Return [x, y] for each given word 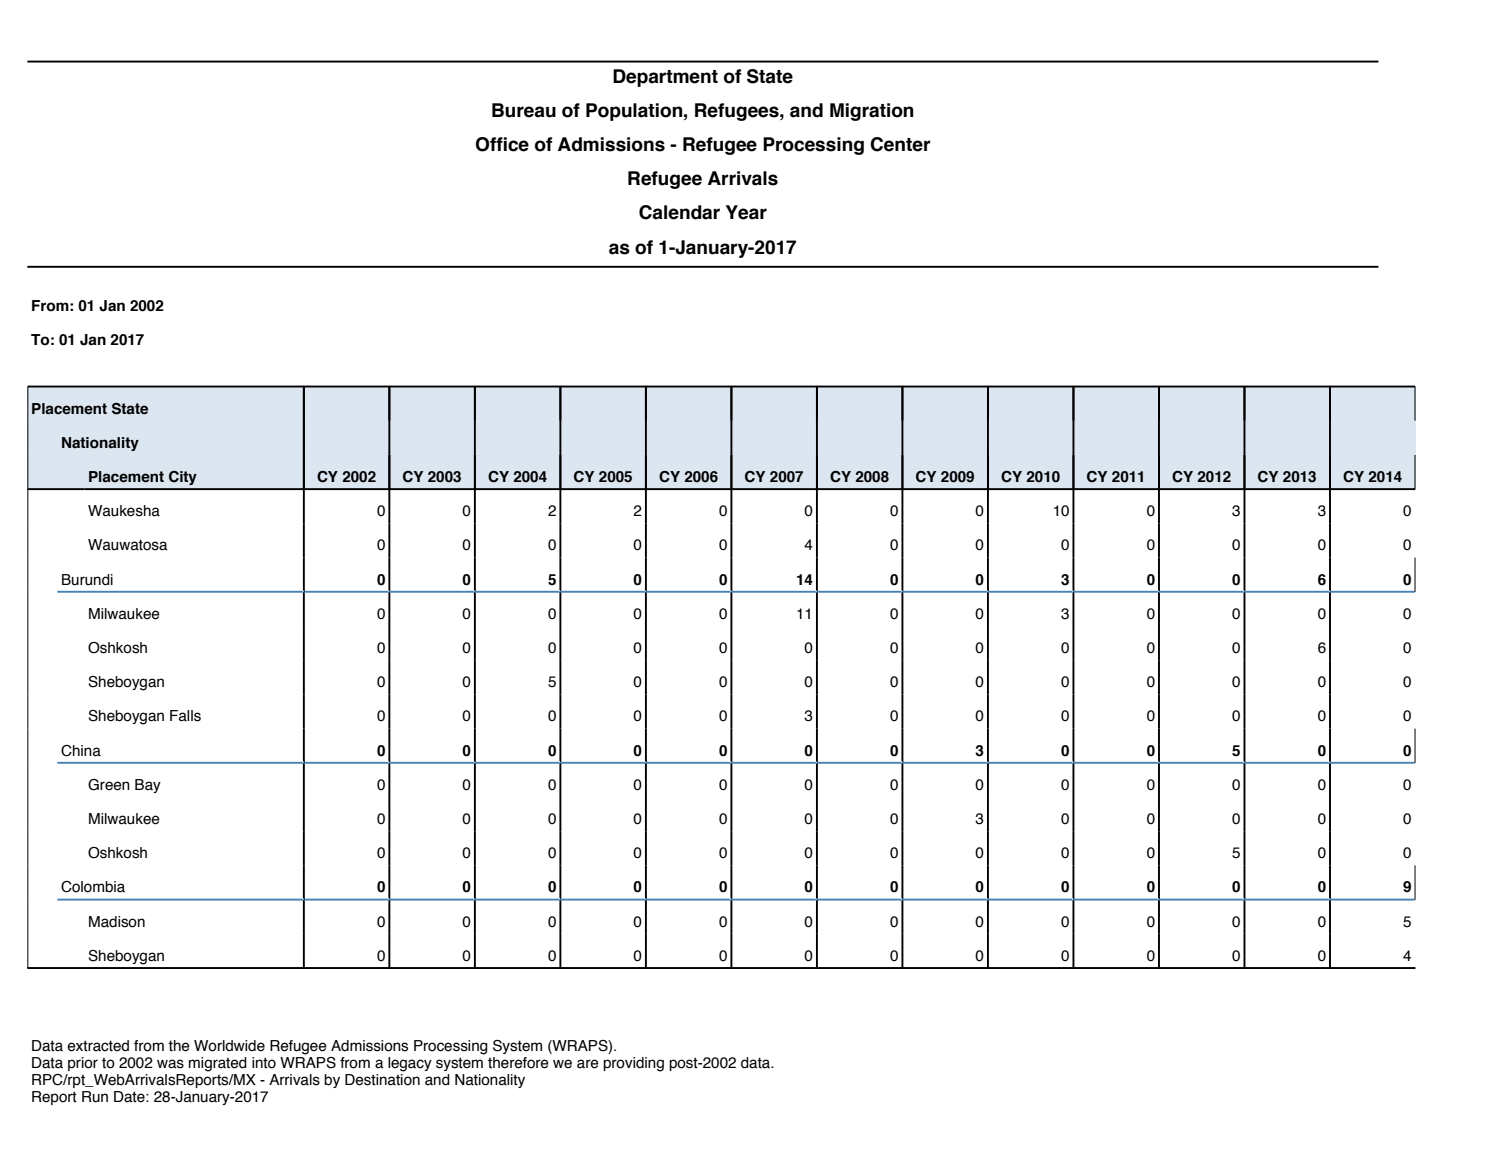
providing [633, 1064]
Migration [872, 112]
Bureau [524, 110]
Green [109, 785]
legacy [410, 1064]
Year [746, 212]
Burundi [87, 580]
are [588, 1064]
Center [900, 144]
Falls [185, 716]
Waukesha [124, 511]
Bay [148, 786]
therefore [518, 1063]
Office [502, 144]
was [170, 1064]
